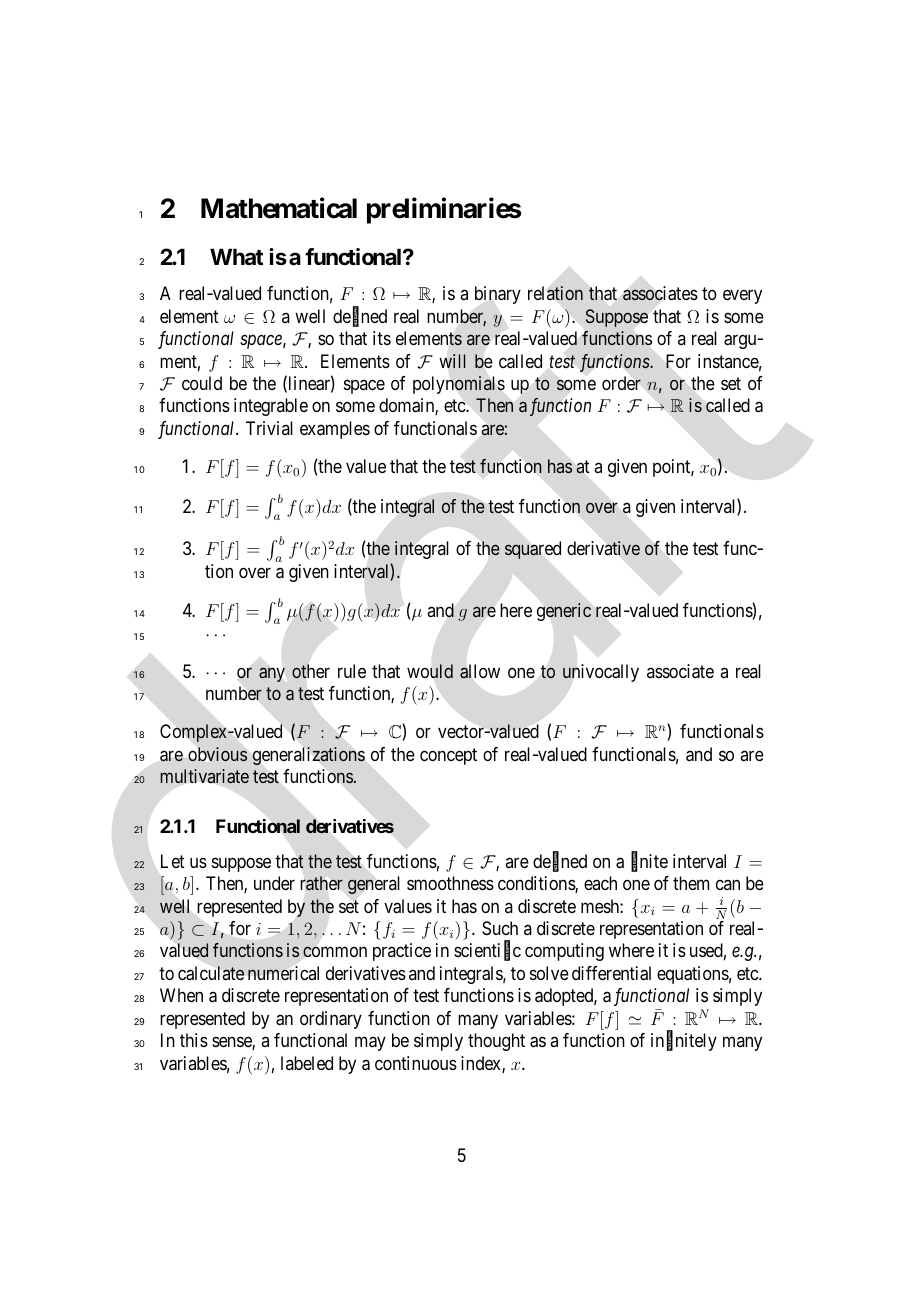 The image size is (924, 1308). What do you see at coordinates (274, 883) in the page?
I see `under` at bounding box center [274, 883].
